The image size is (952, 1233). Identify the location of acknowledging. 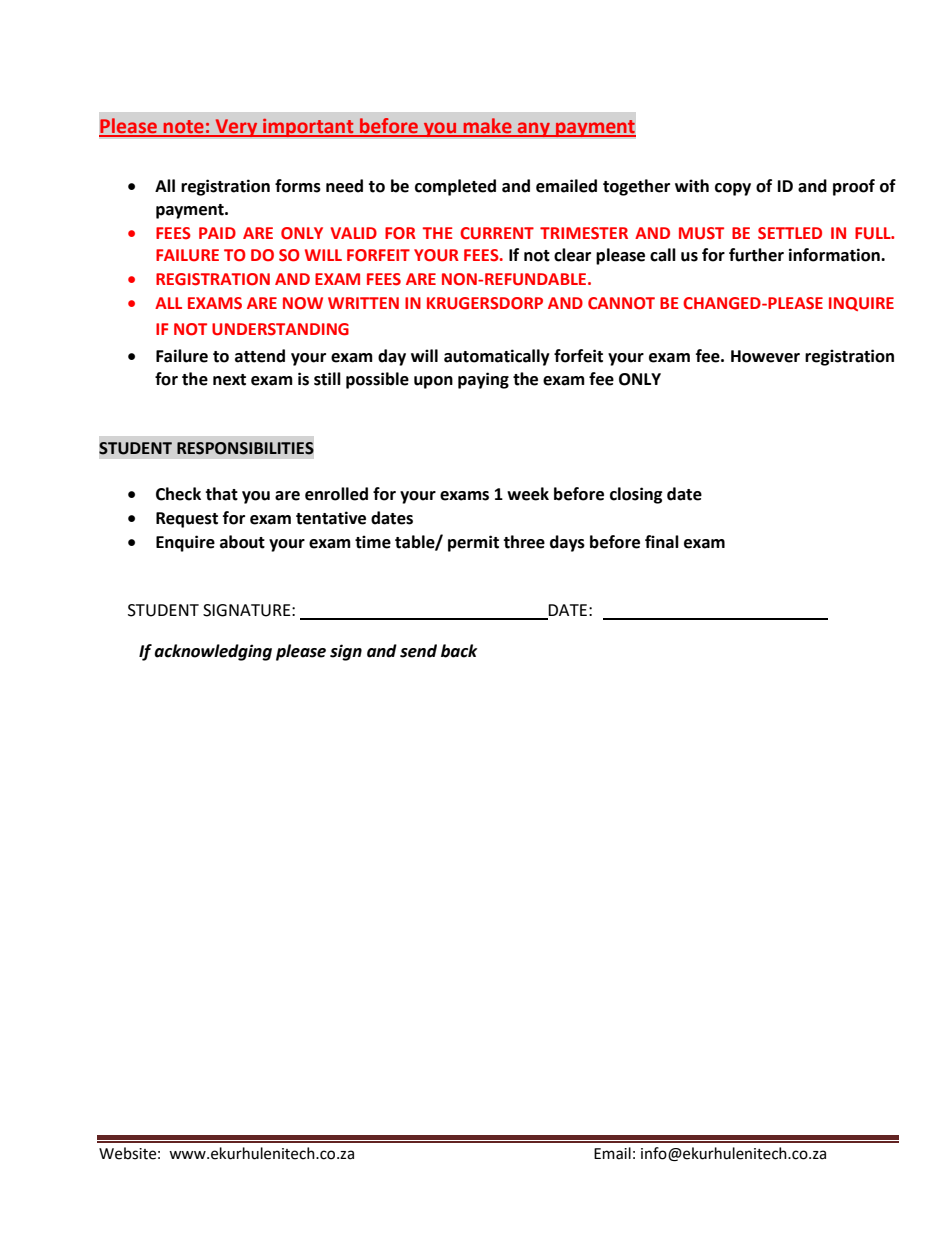
(213, 652).
